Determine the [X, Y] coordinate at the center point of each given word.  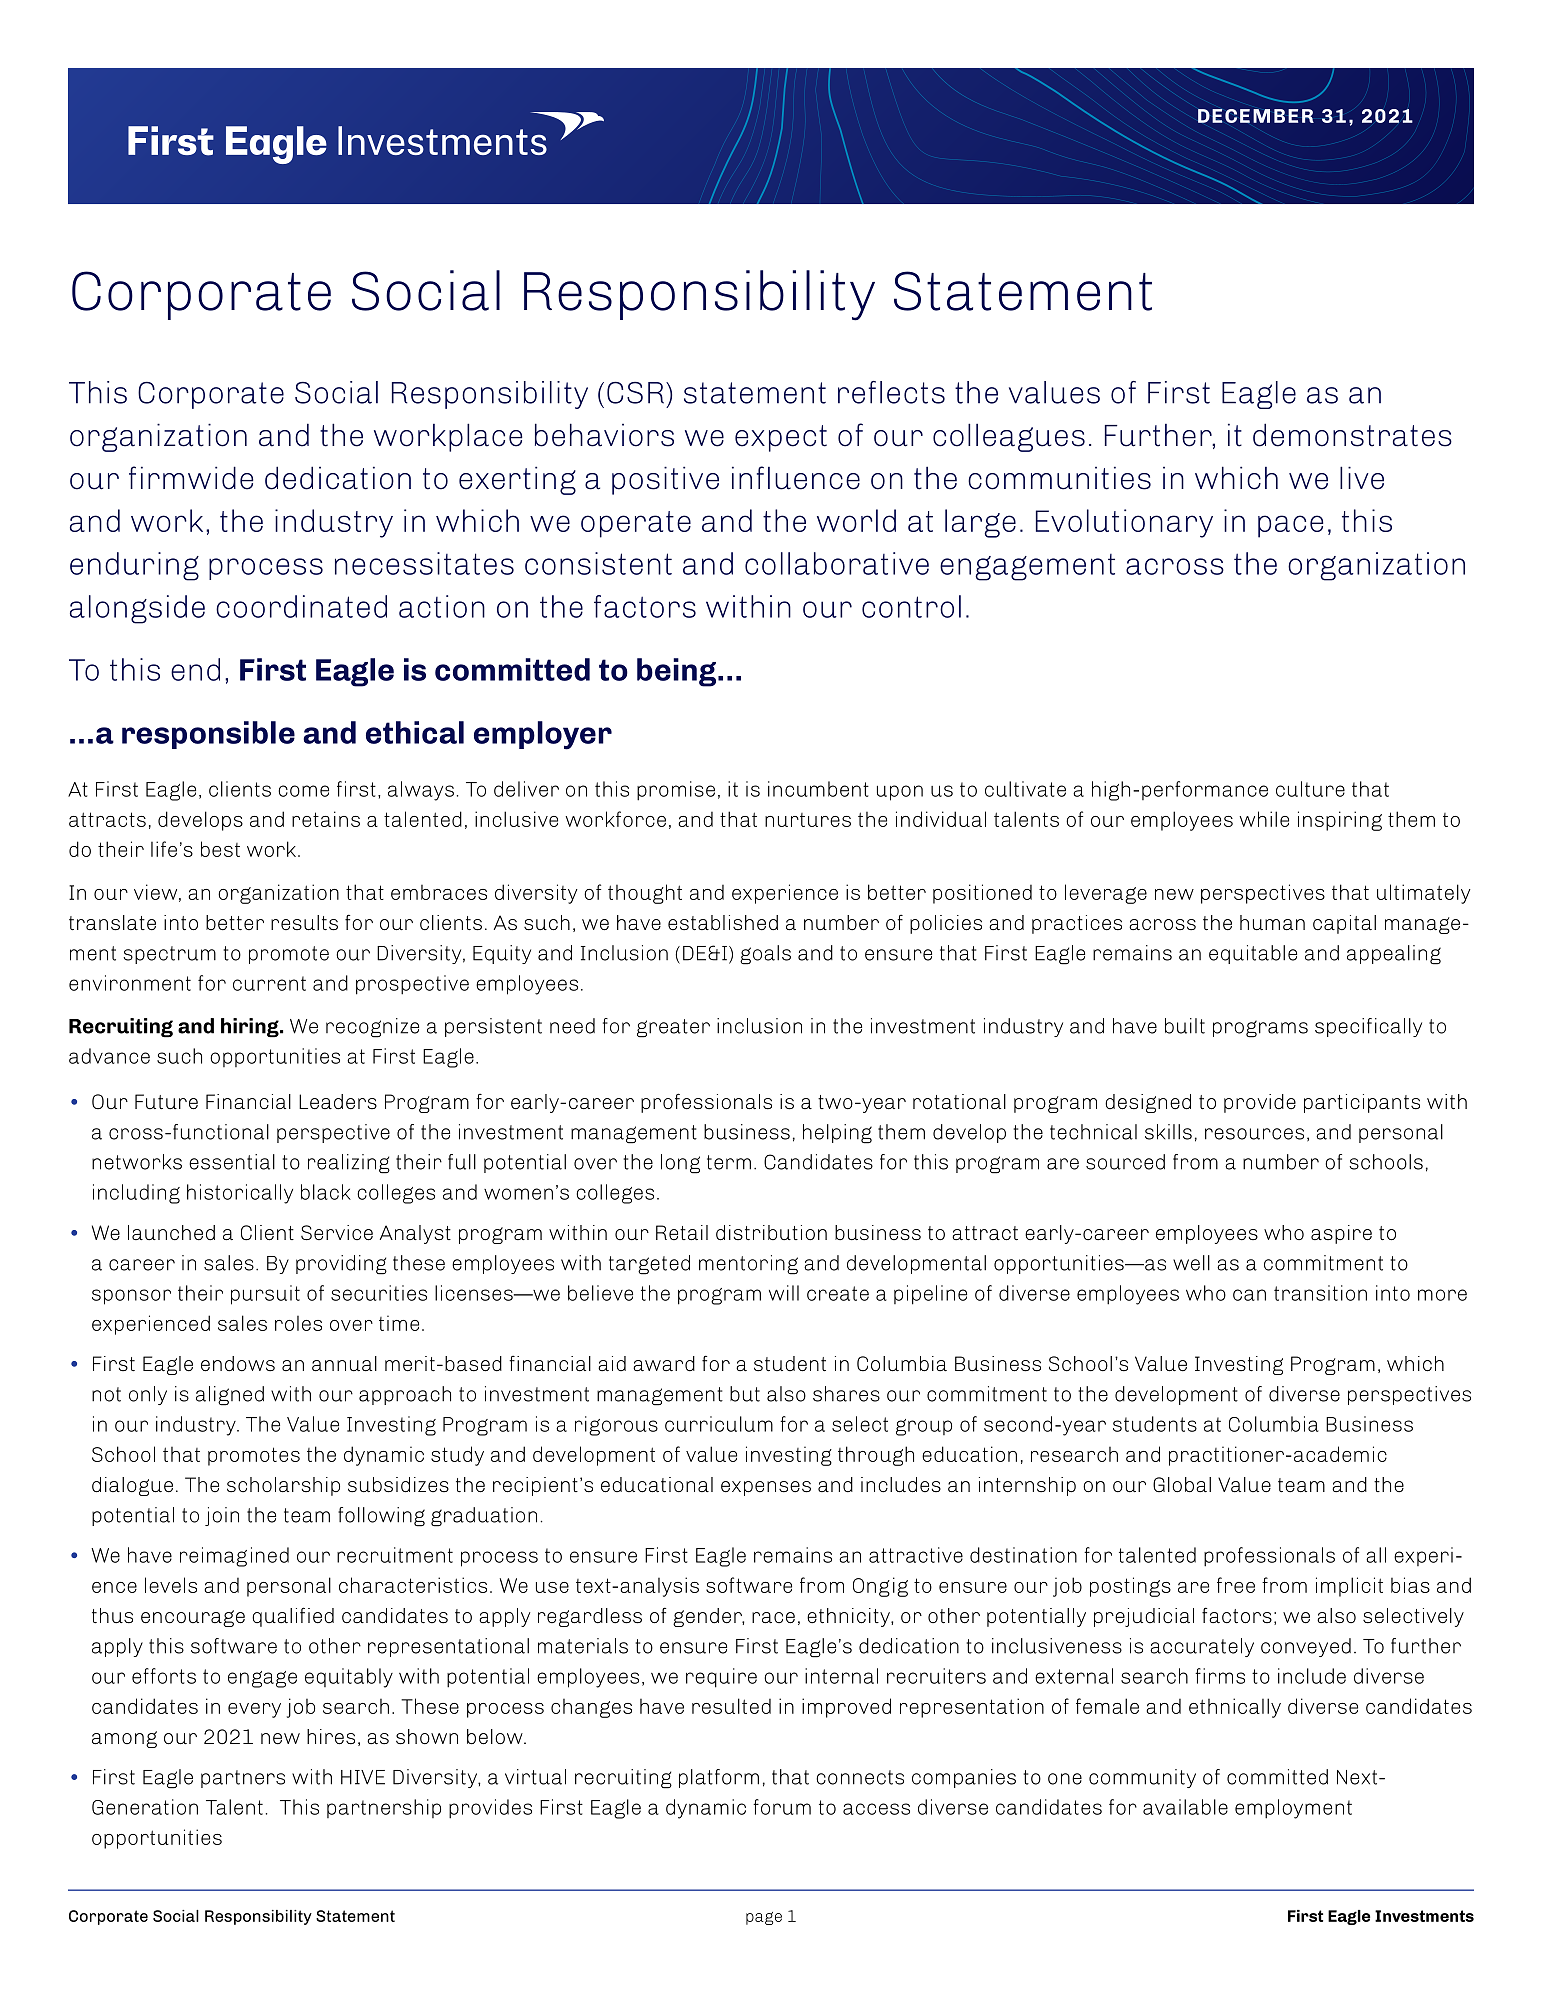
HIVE [363, 1777]
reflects [891, 392]
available [1185, 1807]
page [764, 1918]
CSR [635, 392]
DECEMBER [1256, 116]
